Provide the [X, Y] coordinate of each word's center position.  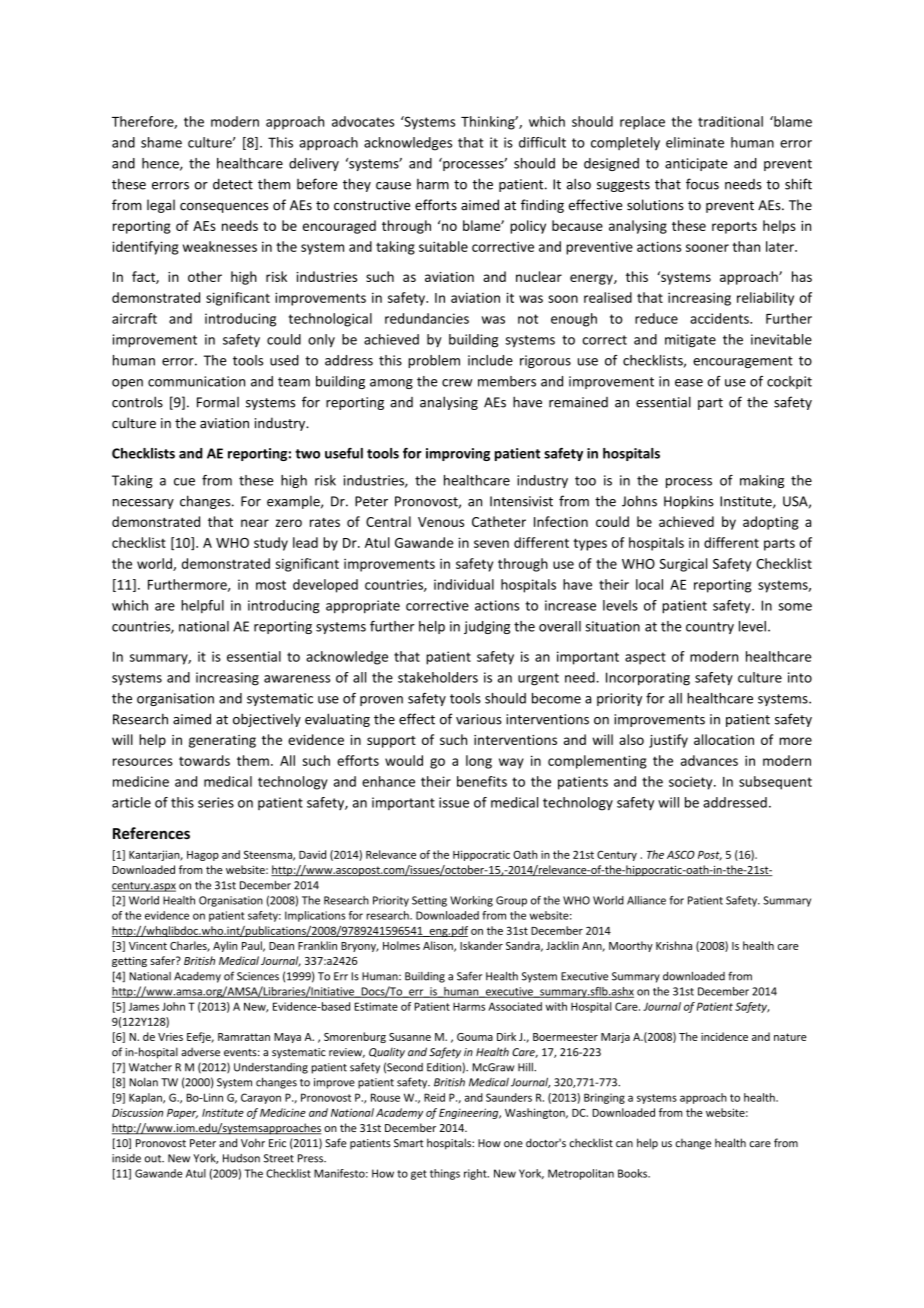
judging [487, 627]
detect [233, 184]
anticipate [696, 164]
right [476, 1174]
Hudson [241, 1158]
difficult [542, 142]
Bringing [604, 1098]
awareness [297, 679]
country [710, 628]
